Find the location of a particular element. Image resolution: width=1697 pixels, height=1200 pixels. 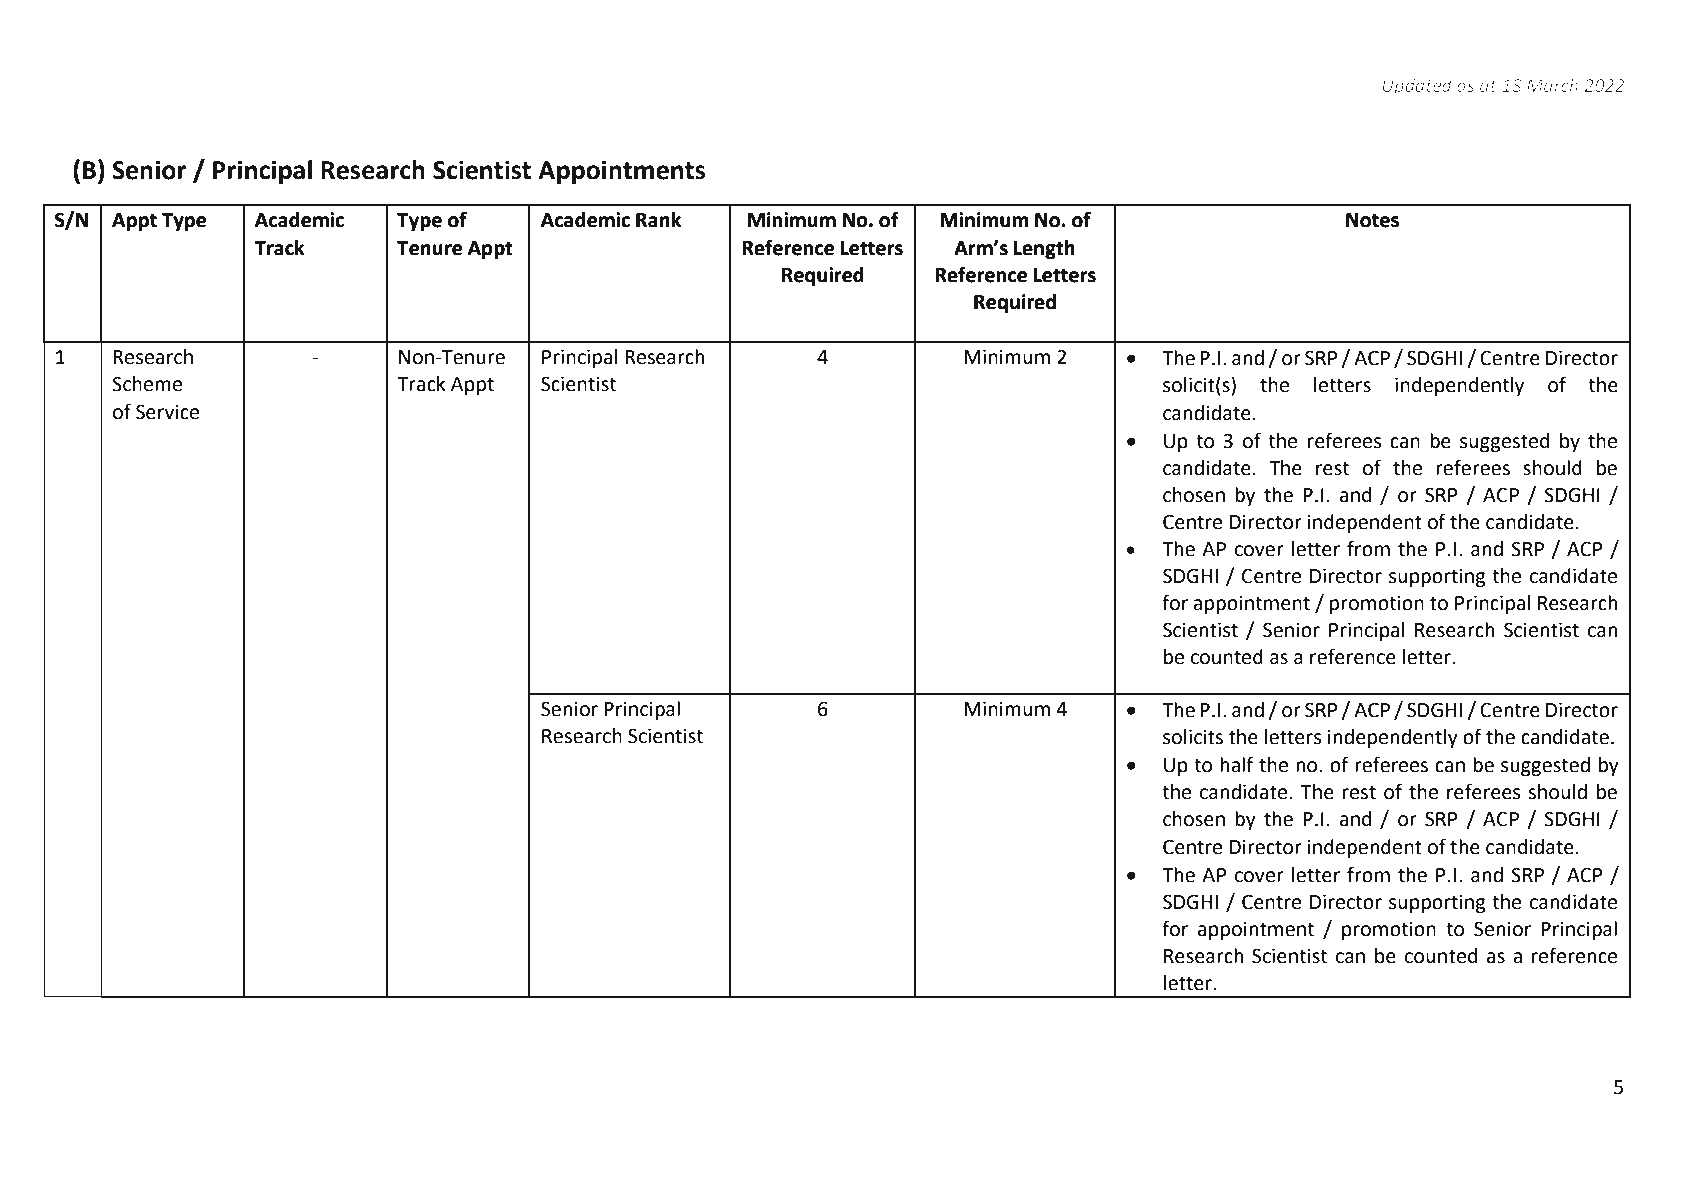

Rank is located at coordinates (658, 220).
